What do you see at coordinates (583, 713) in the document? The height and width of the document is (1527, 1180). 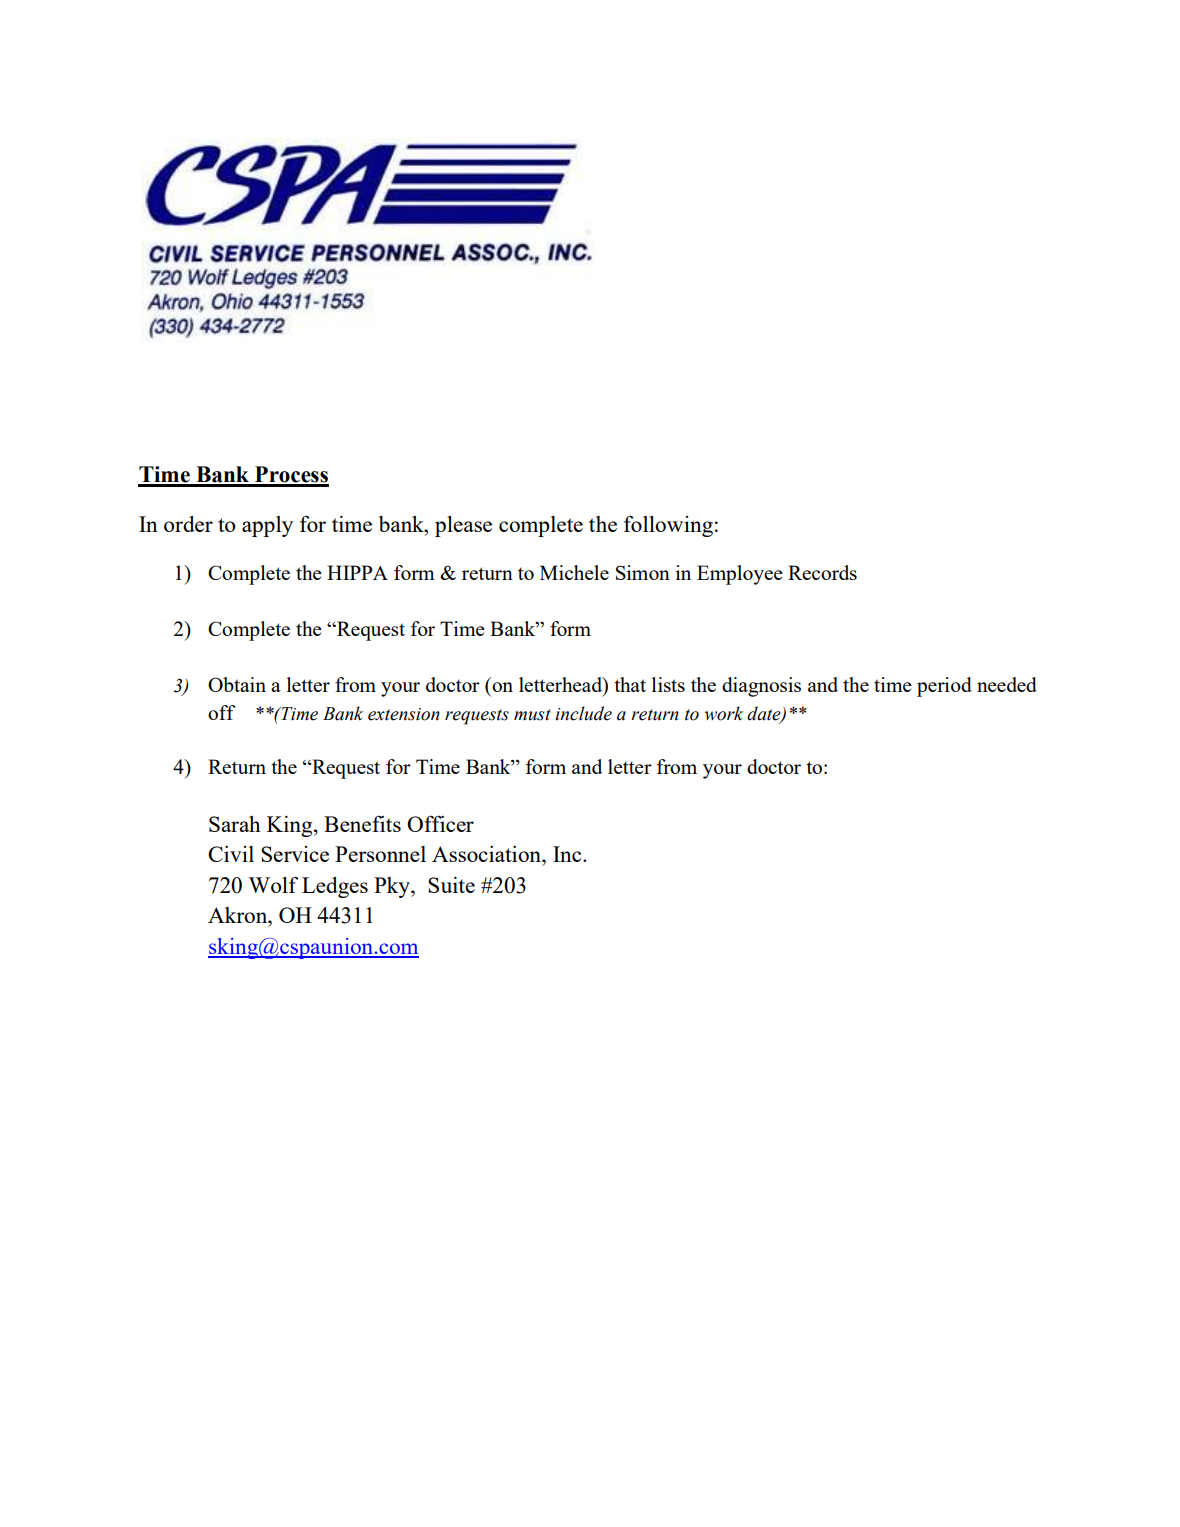 I see `include` at bounding box center [583, 713].
